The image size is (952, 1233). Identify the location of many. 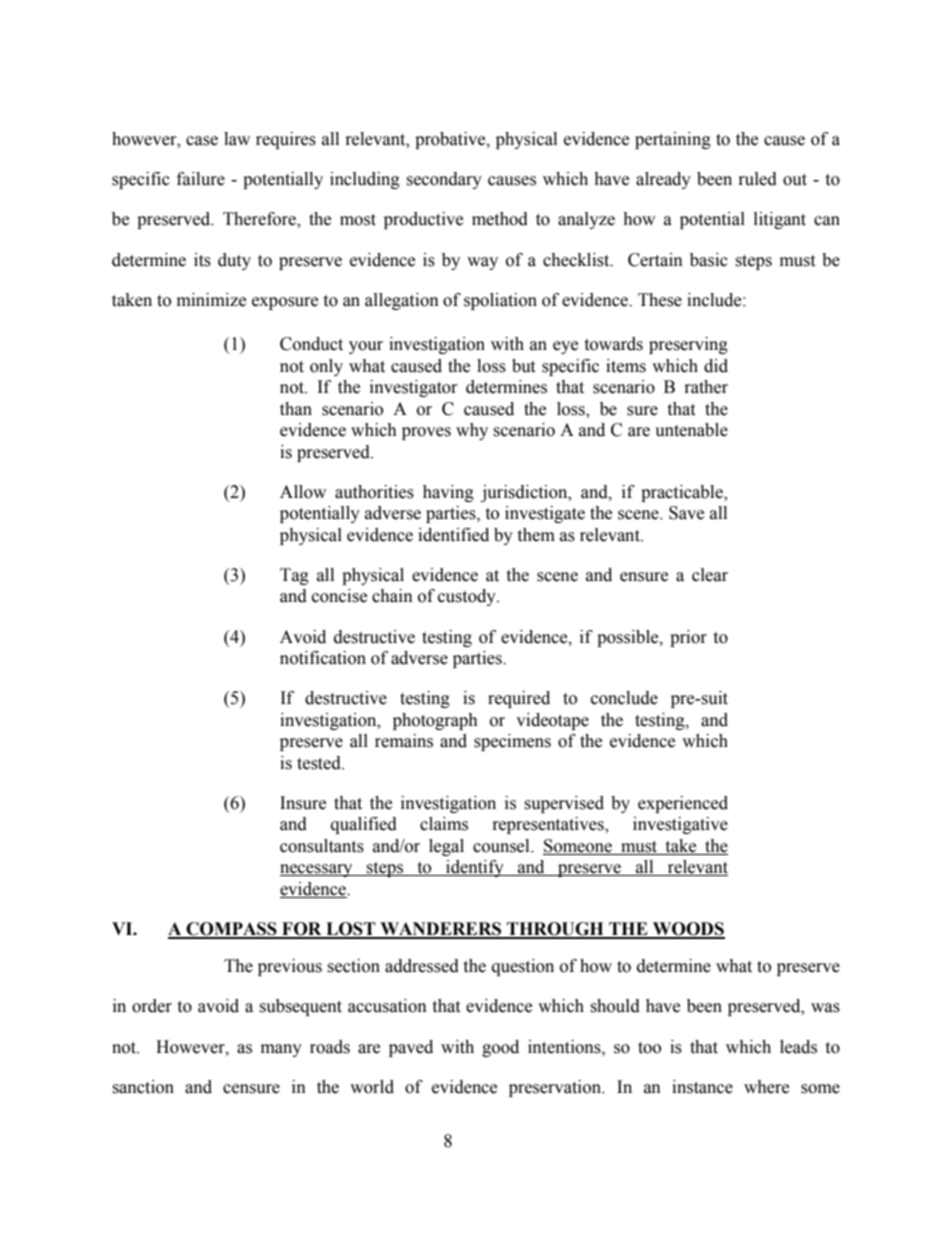
(281, 1050).
